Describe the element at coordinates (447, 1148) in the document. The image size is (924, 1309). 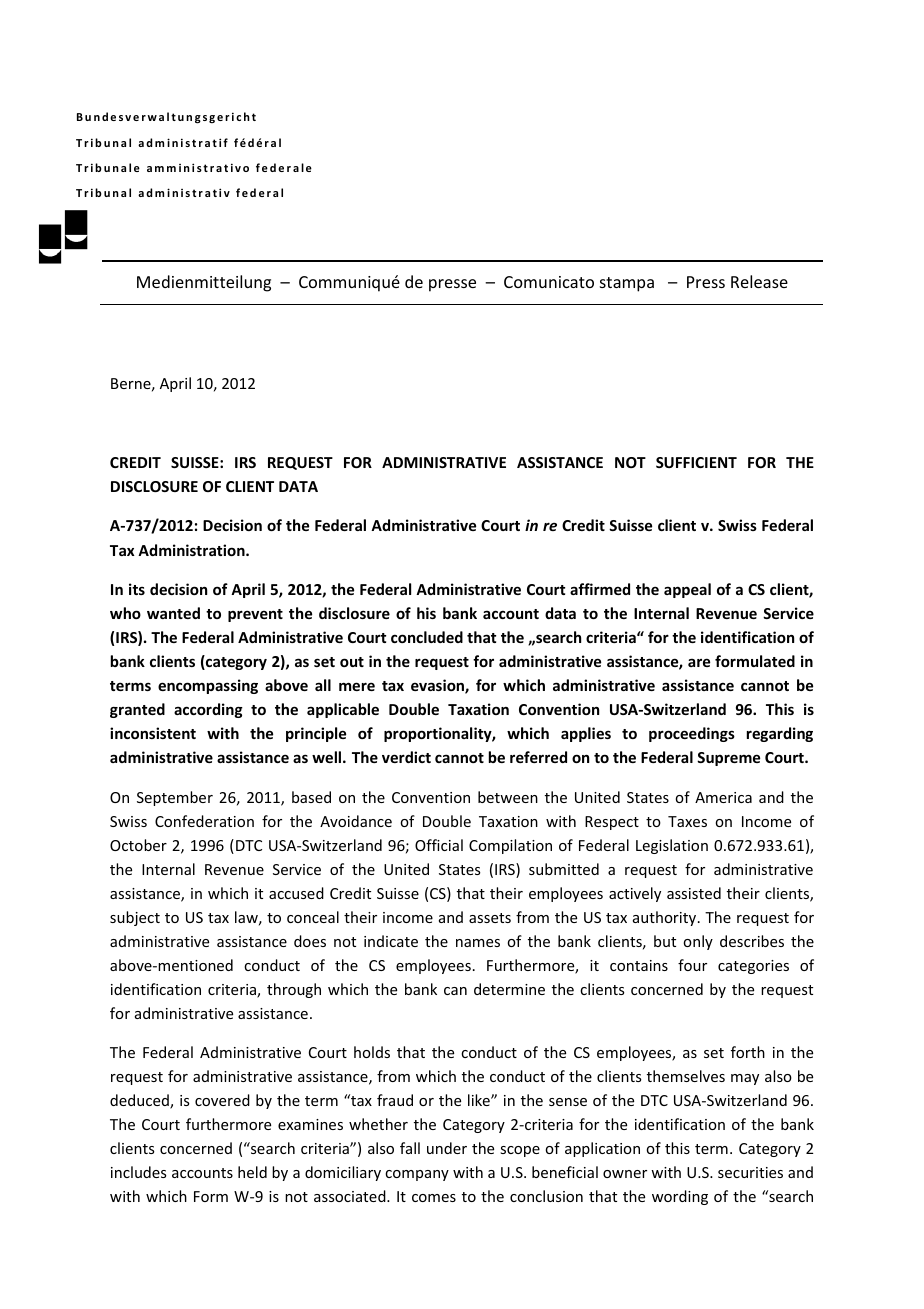
I see `under` at that location.
